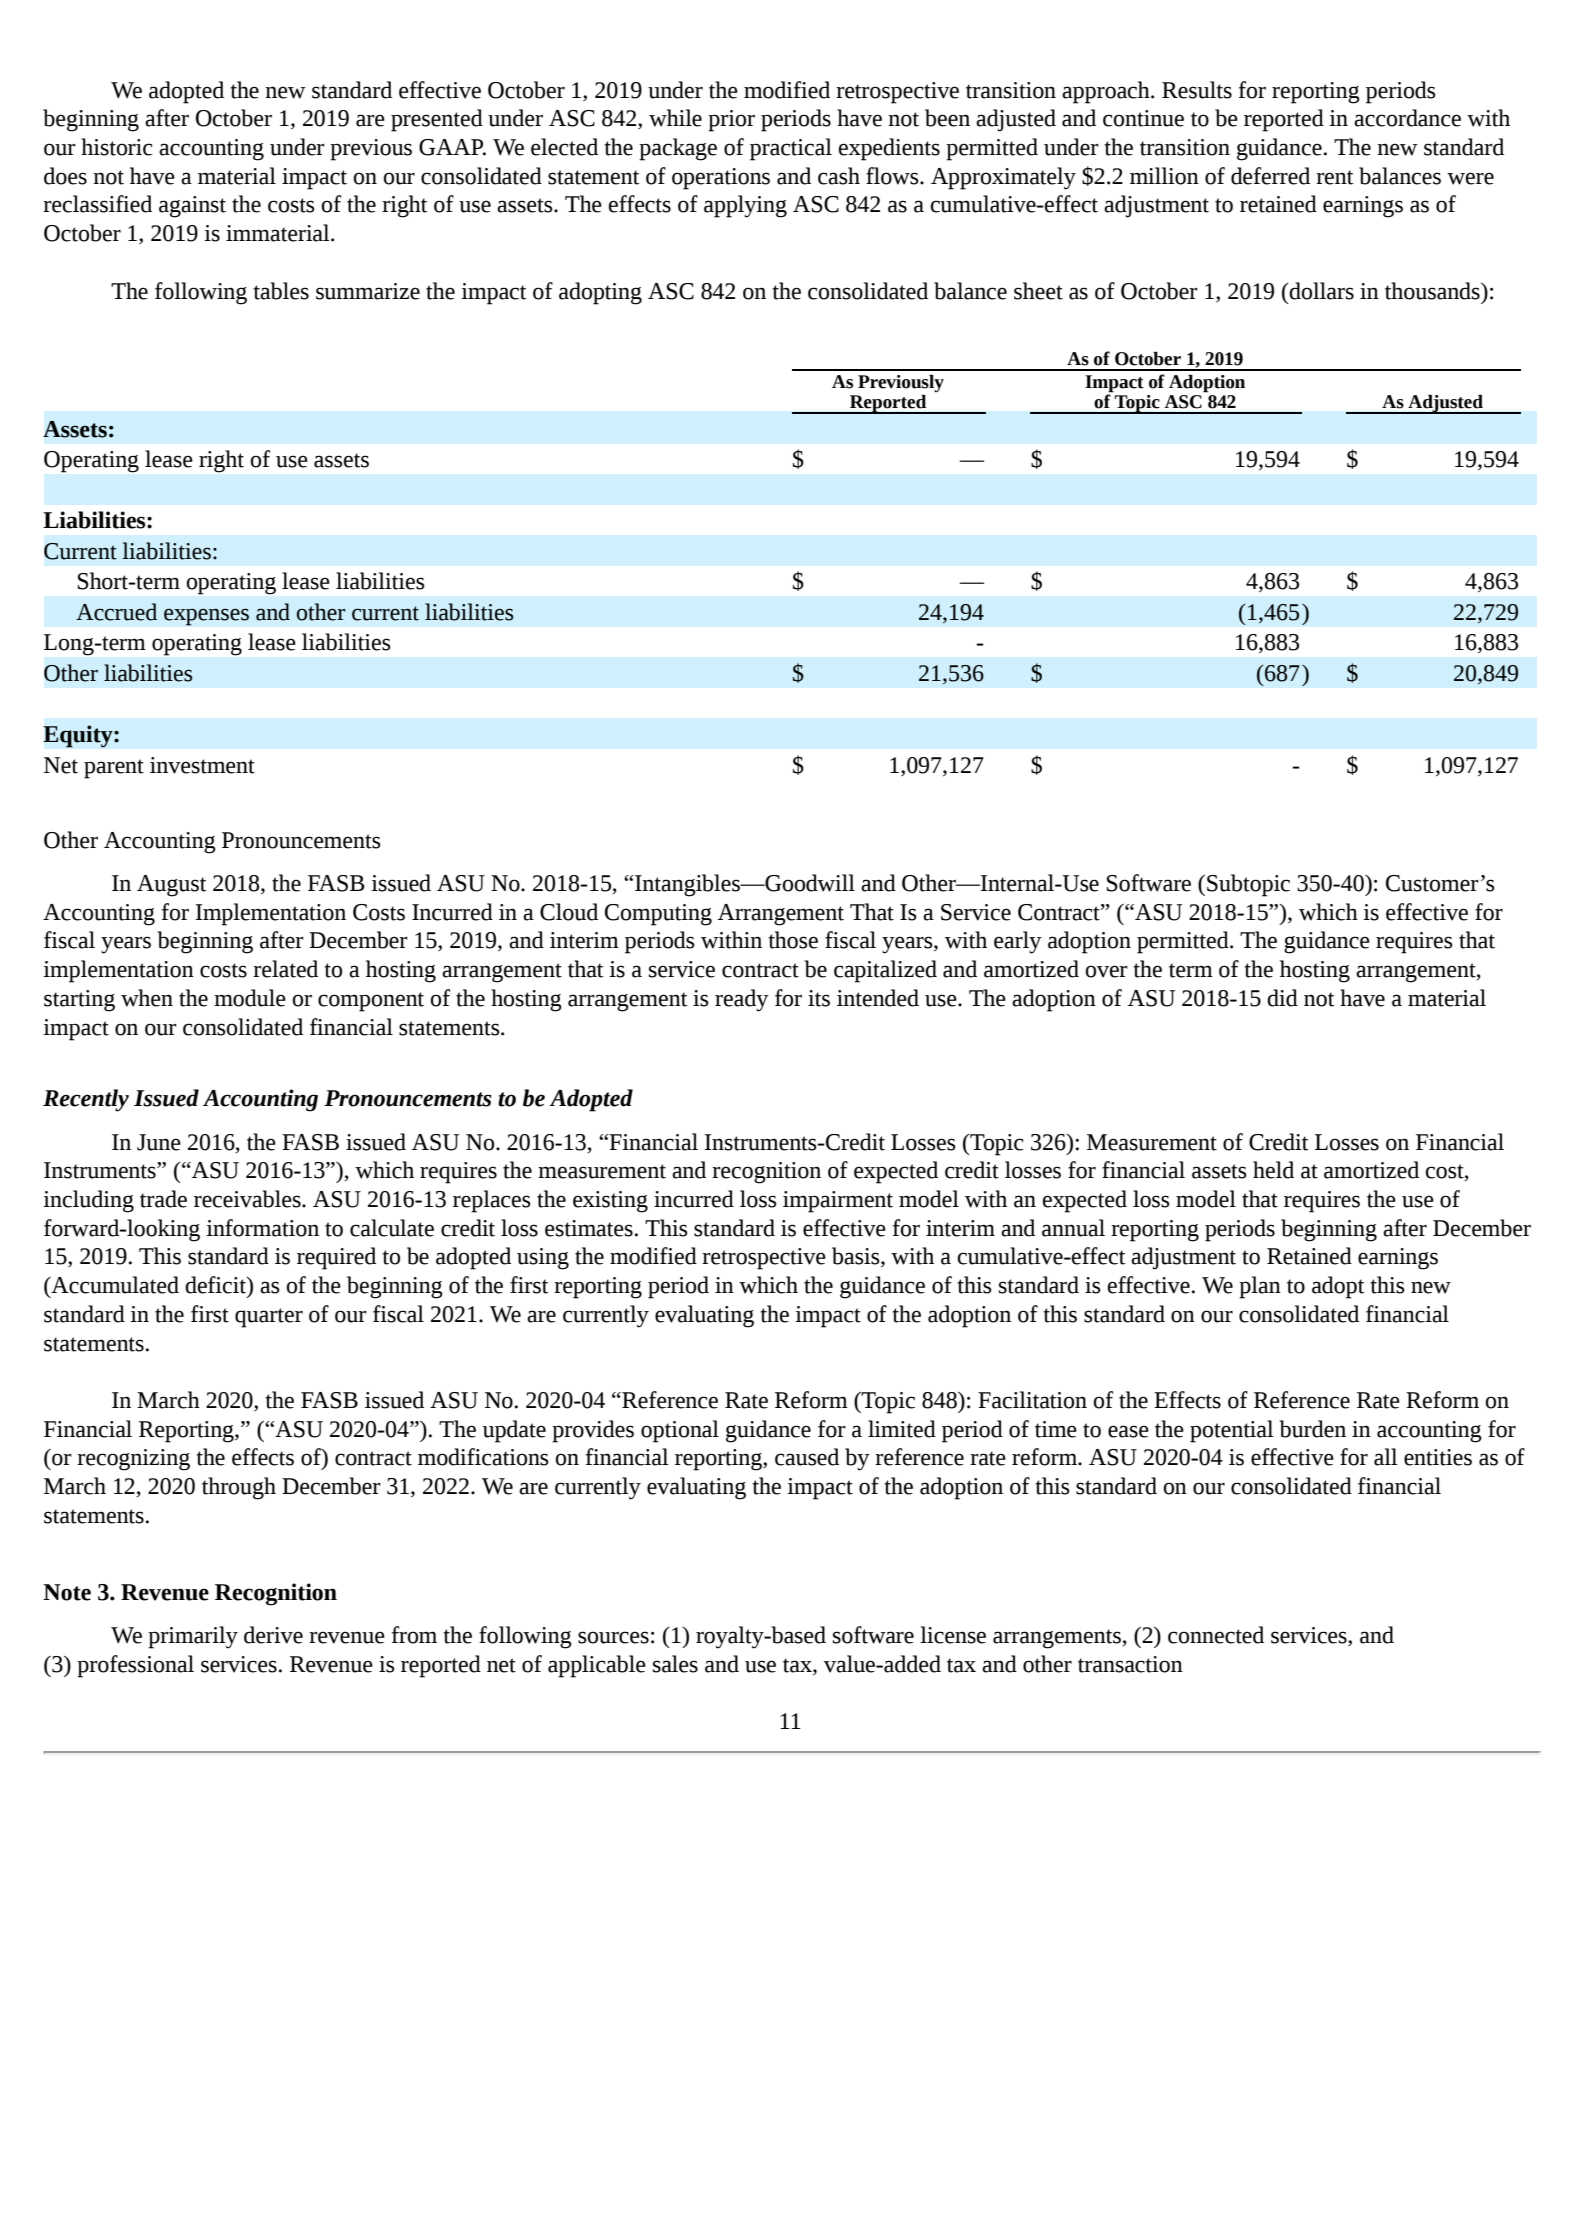 The height and width of the page is (2239, 1582). Describe the element at coordinates (1216, 1635) in the page. I see `connected` at that location.
